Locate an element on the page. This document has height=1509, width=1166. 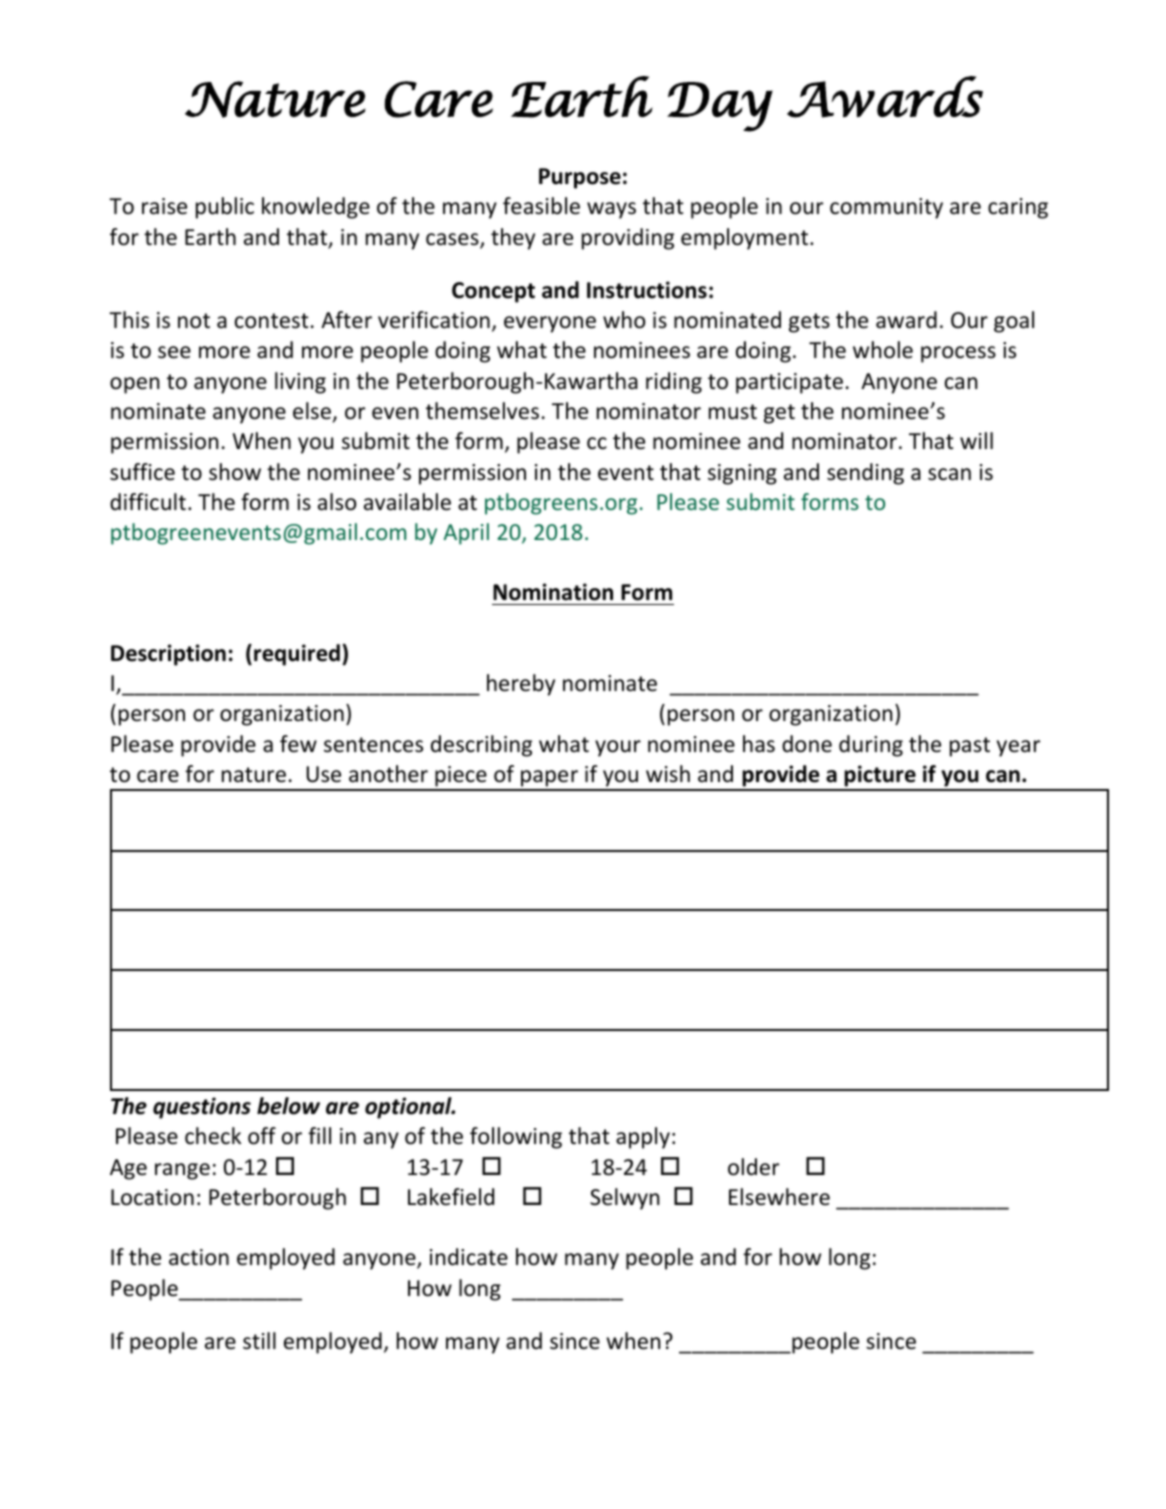
public is located at coordinates (225, 208).
